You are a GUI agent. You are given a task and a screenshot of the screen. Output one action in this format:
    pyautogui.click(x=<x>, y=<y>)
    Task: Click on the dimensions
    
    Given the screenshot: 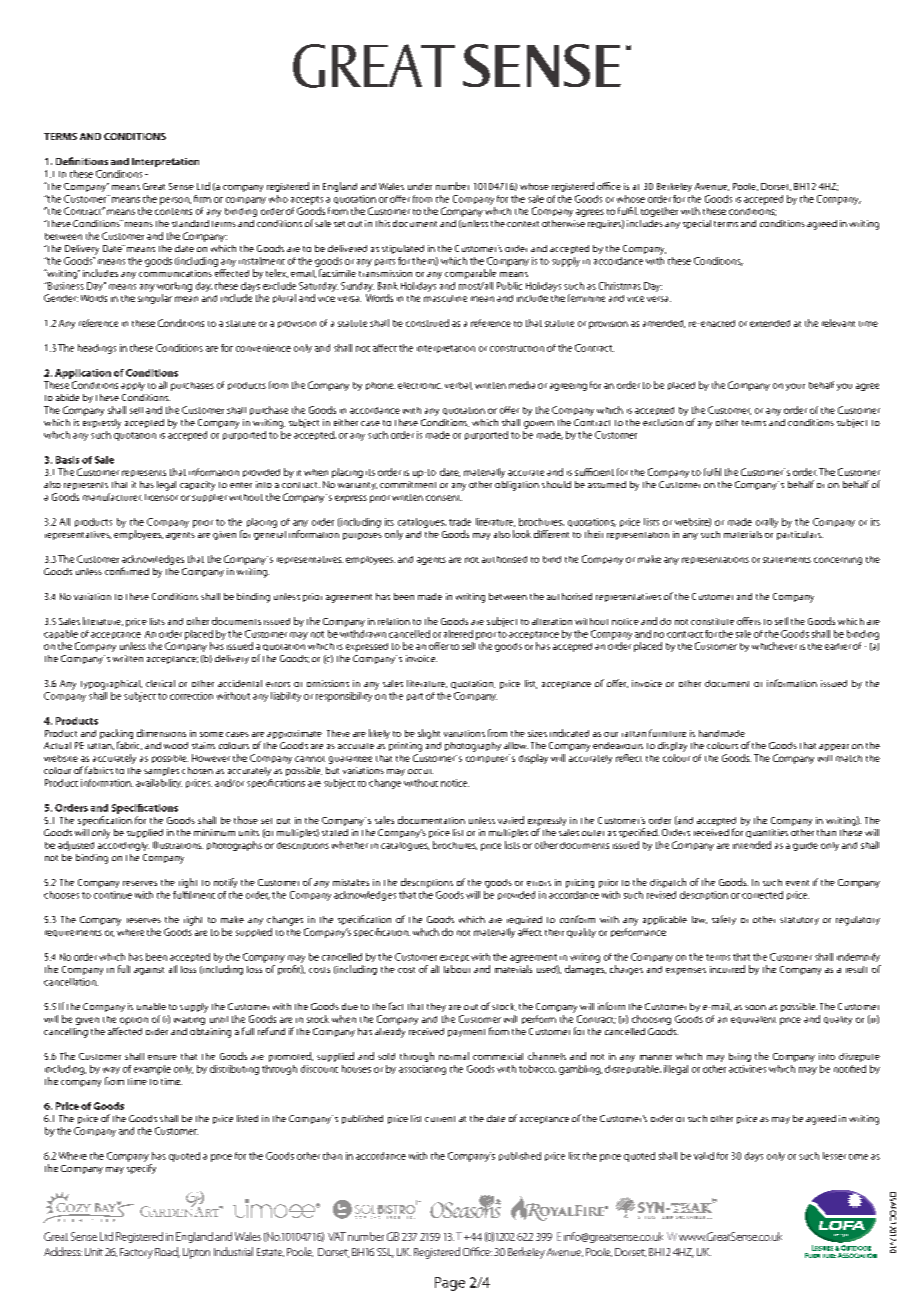 What is the action you would take?
    pyautogui.click(x=161, y=733)
